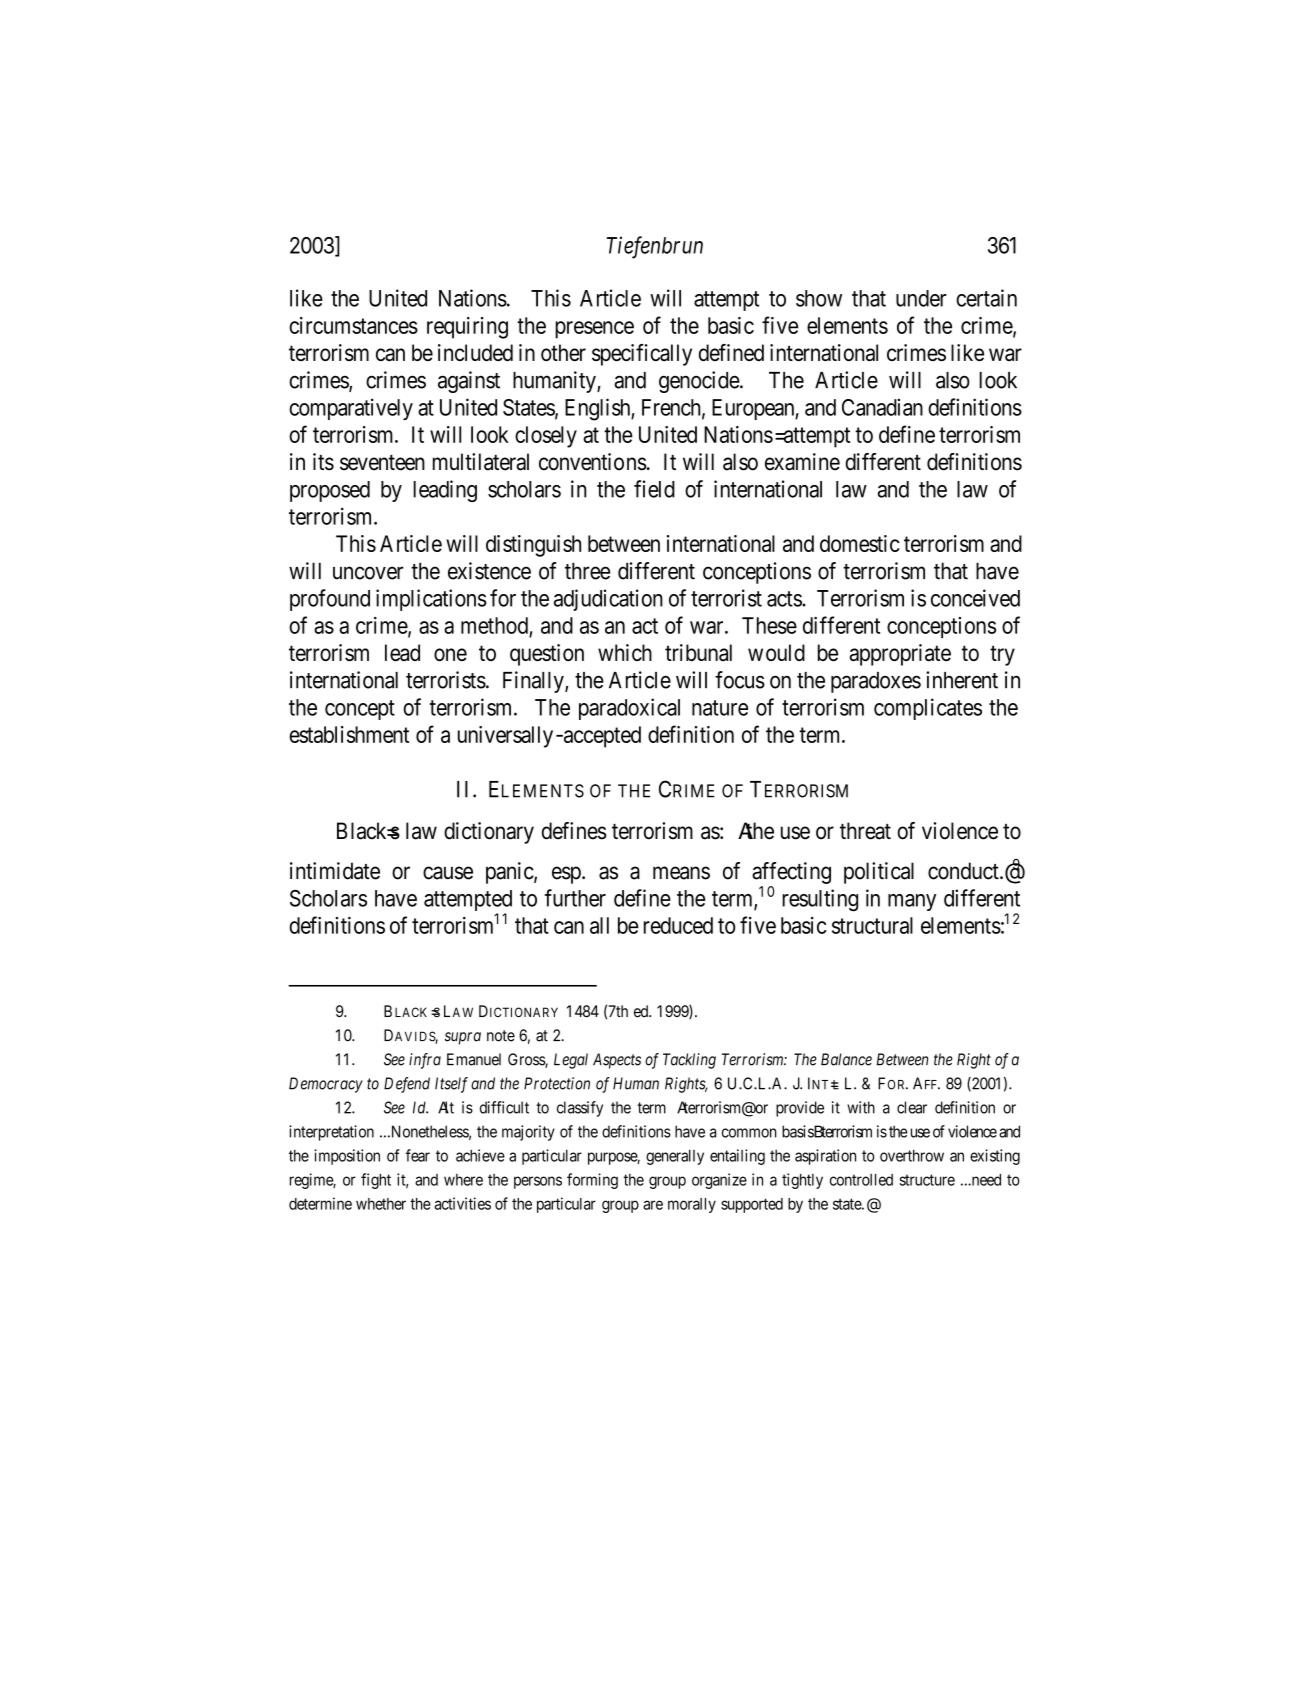  What do you see at coordinates (376, 1181) in the page?
I see `fight` at bounding box center [376, 1181].
